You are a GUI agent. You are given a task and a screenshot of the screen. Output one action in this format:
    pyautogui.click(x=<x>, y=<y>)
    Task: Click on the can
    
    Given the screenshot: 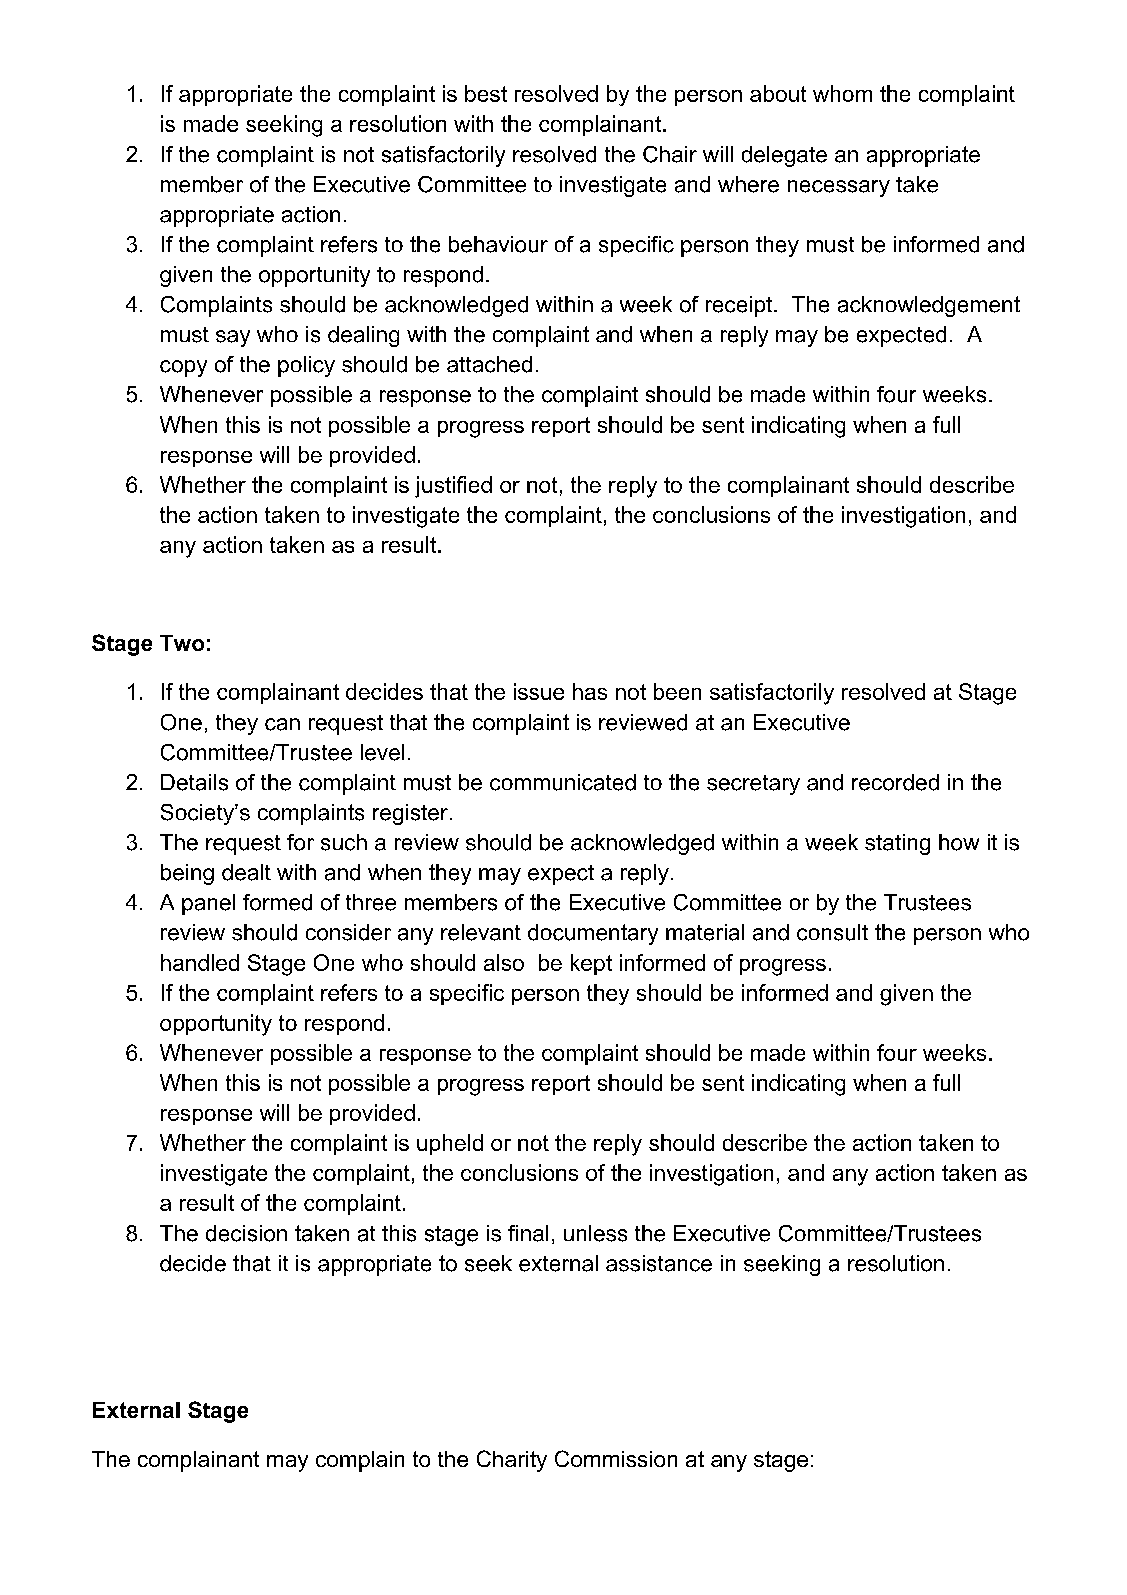 What is the action you would take?
    pyautogui.click(x=282, y=724)
